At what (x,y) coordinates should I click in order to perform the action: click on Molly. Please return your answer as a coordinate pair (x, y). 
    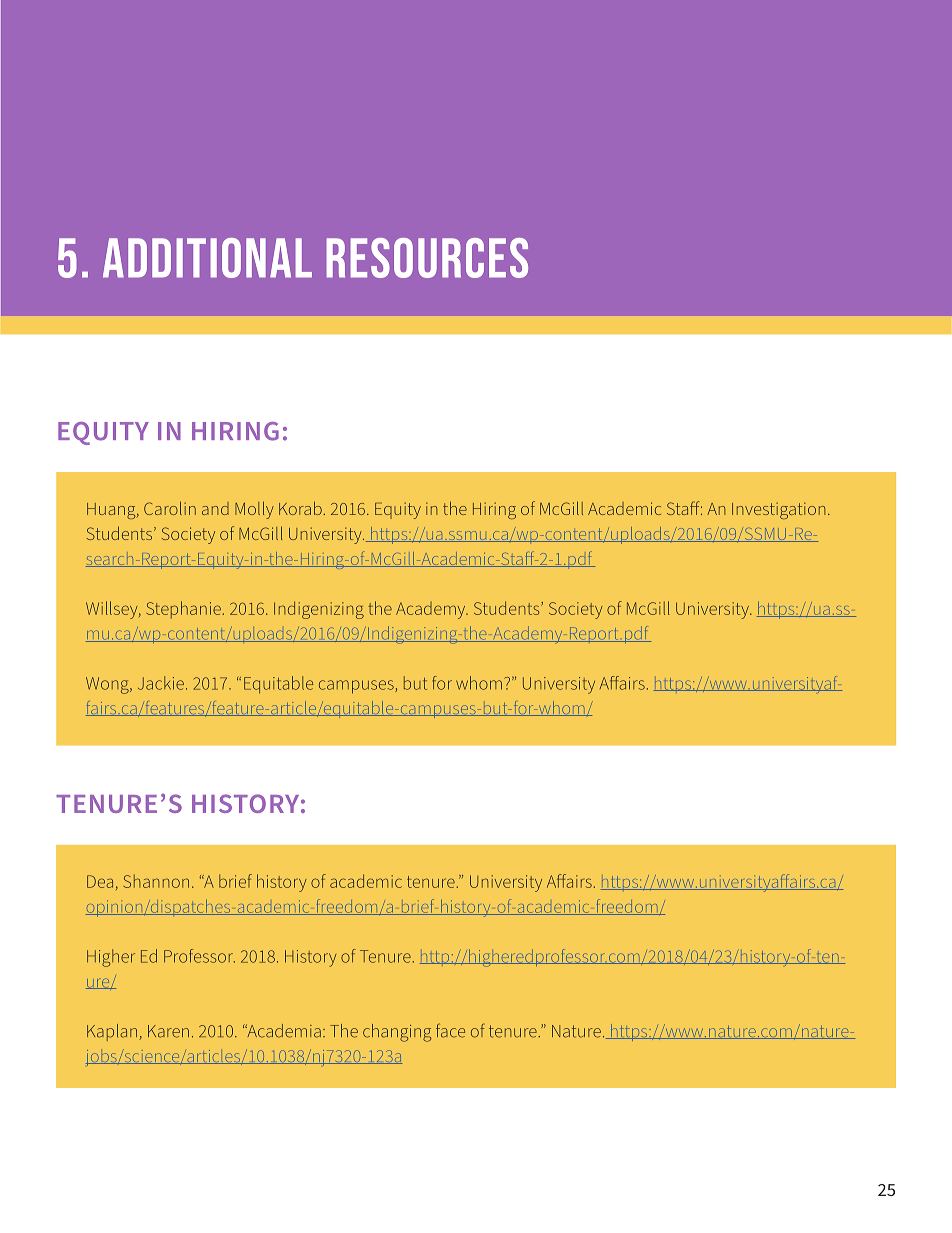
    Looking at the image, I should click on (254, 510).
